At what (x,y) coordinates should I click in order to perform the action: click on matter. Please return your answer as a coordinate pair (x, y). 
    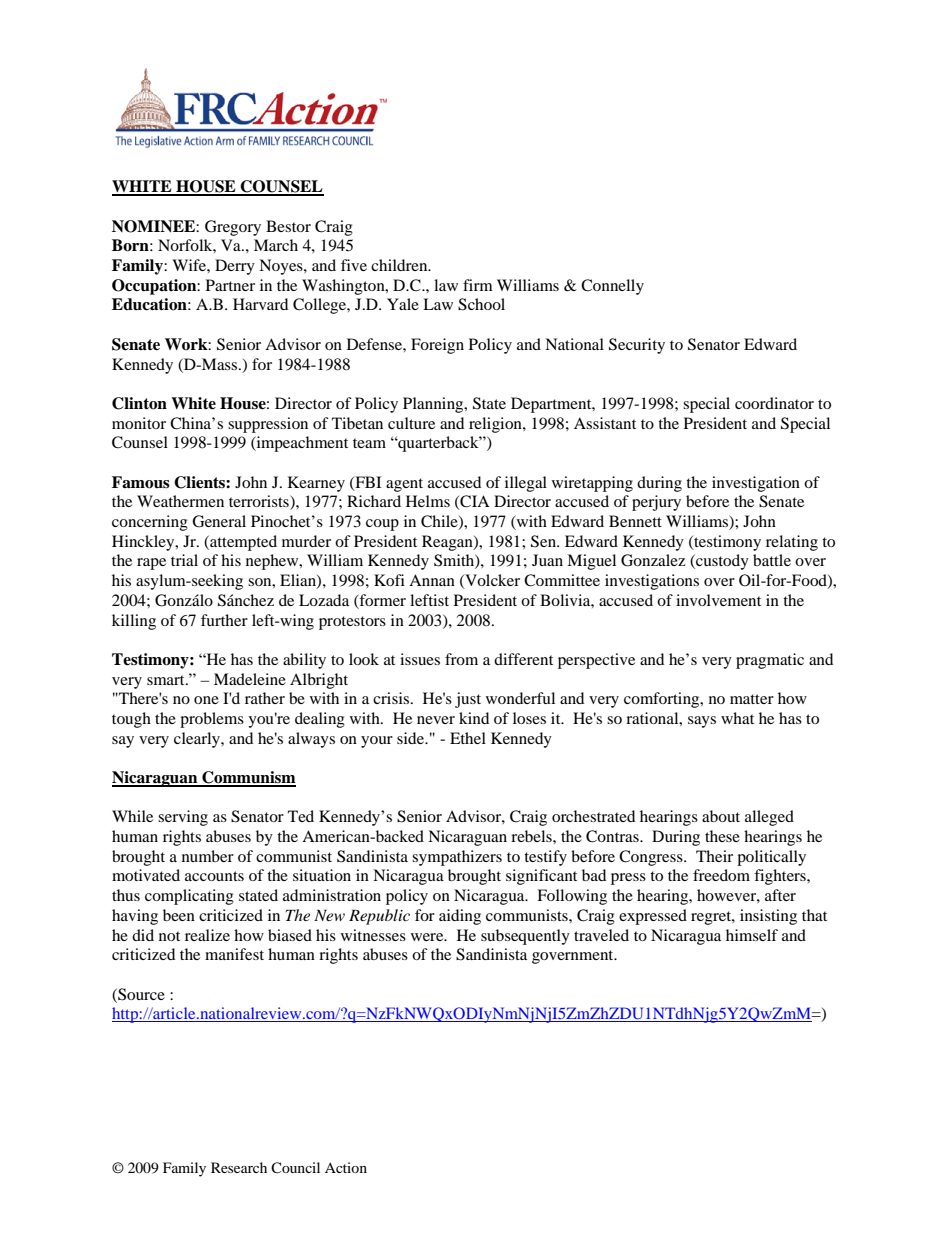
    Looking at the image, I should click on (752, 699).
